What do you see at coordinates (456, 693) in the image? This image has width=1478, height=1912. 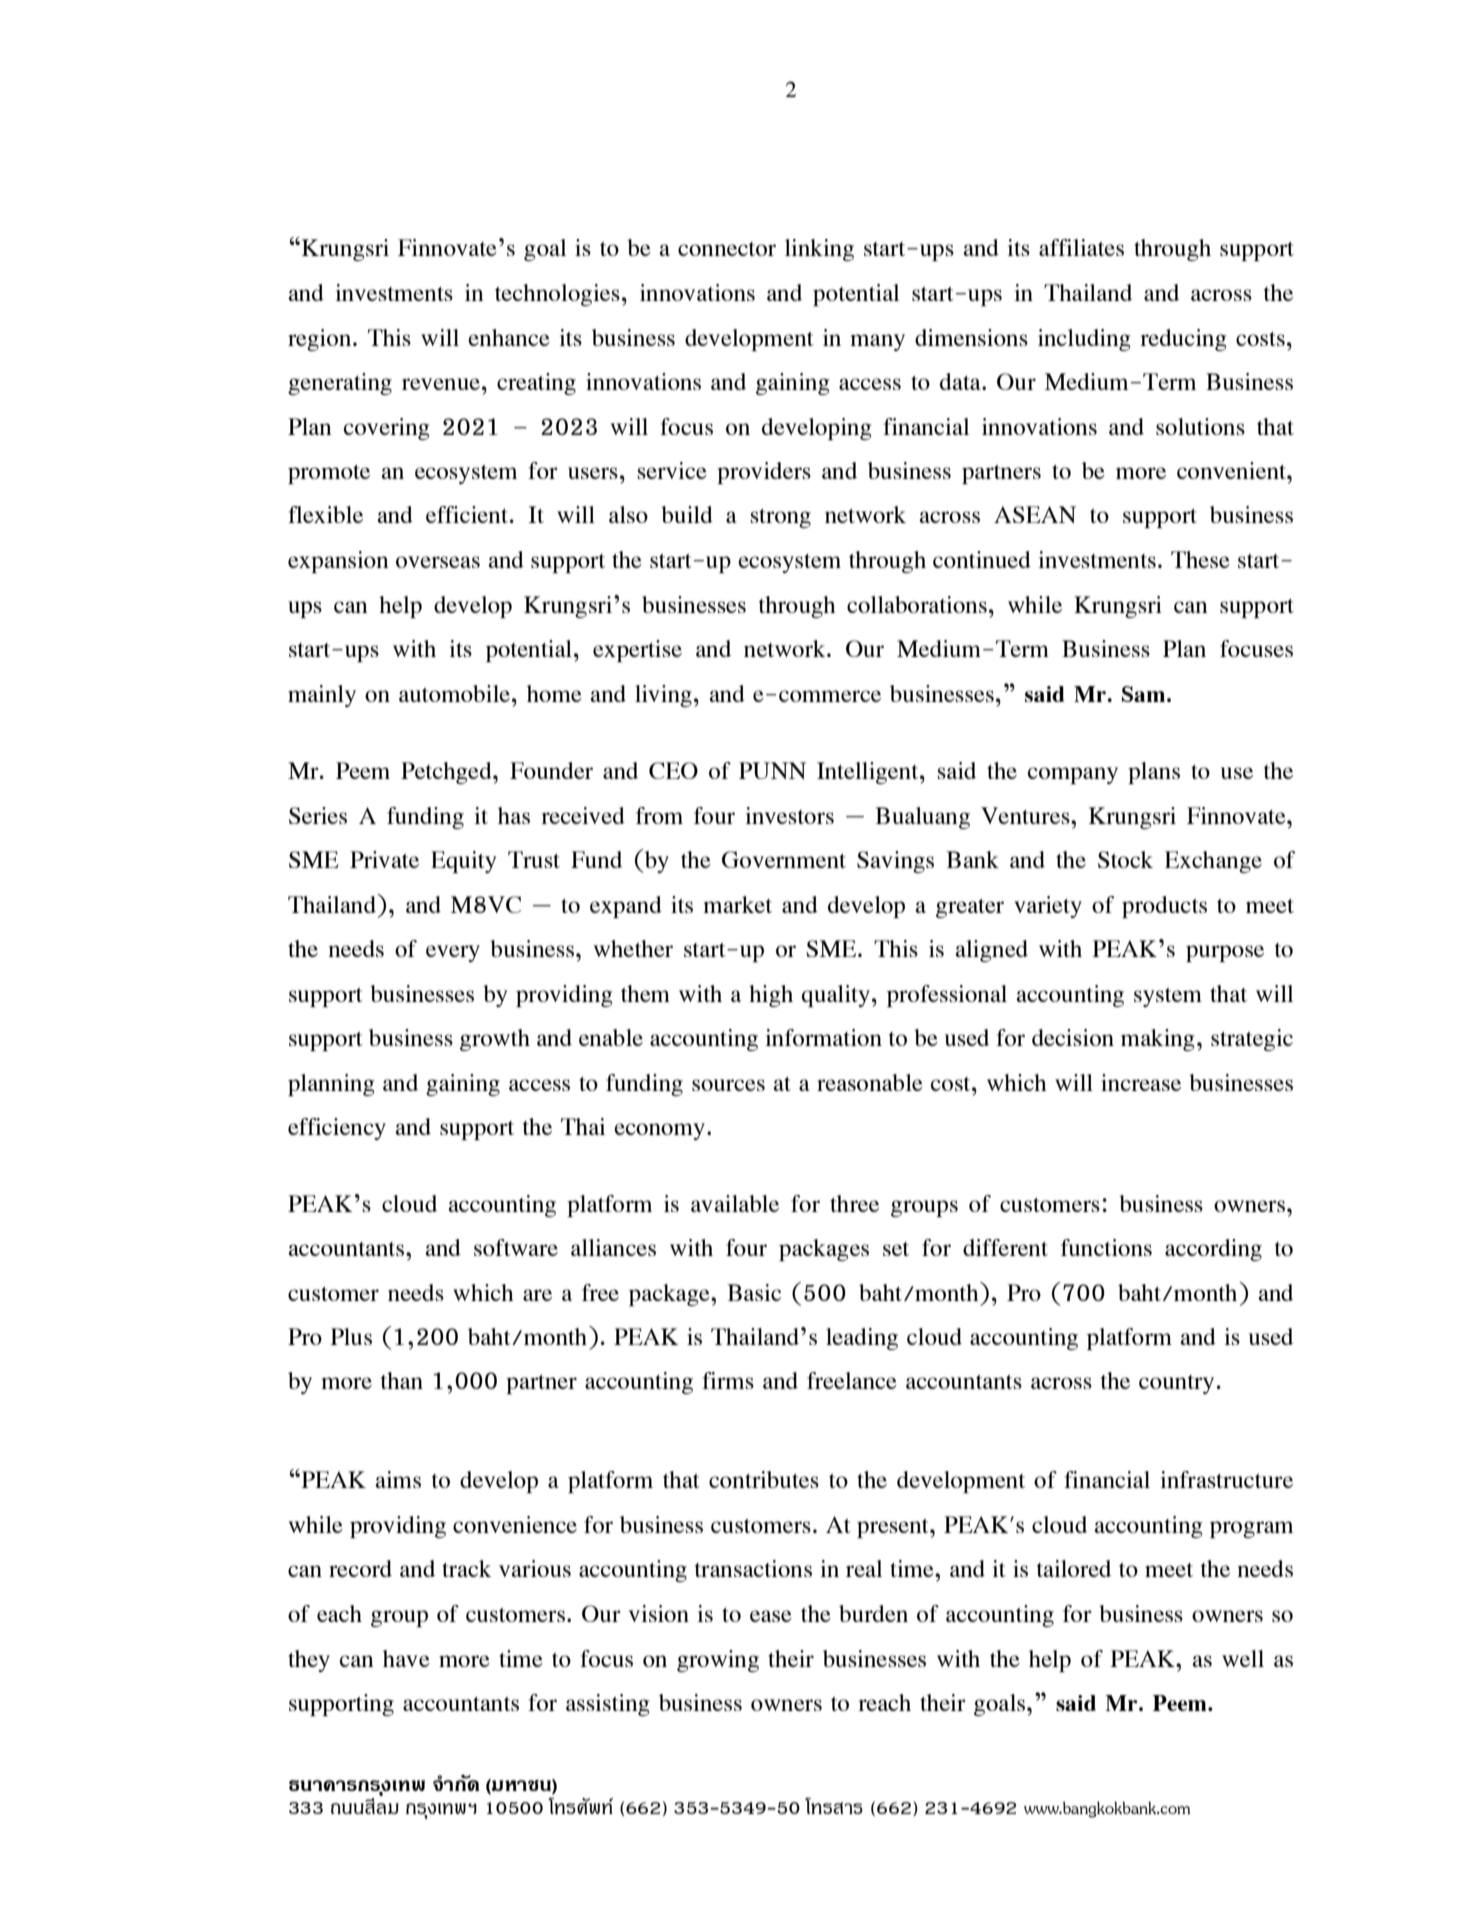 I see `automobile` at bounding box center [456, 693].
